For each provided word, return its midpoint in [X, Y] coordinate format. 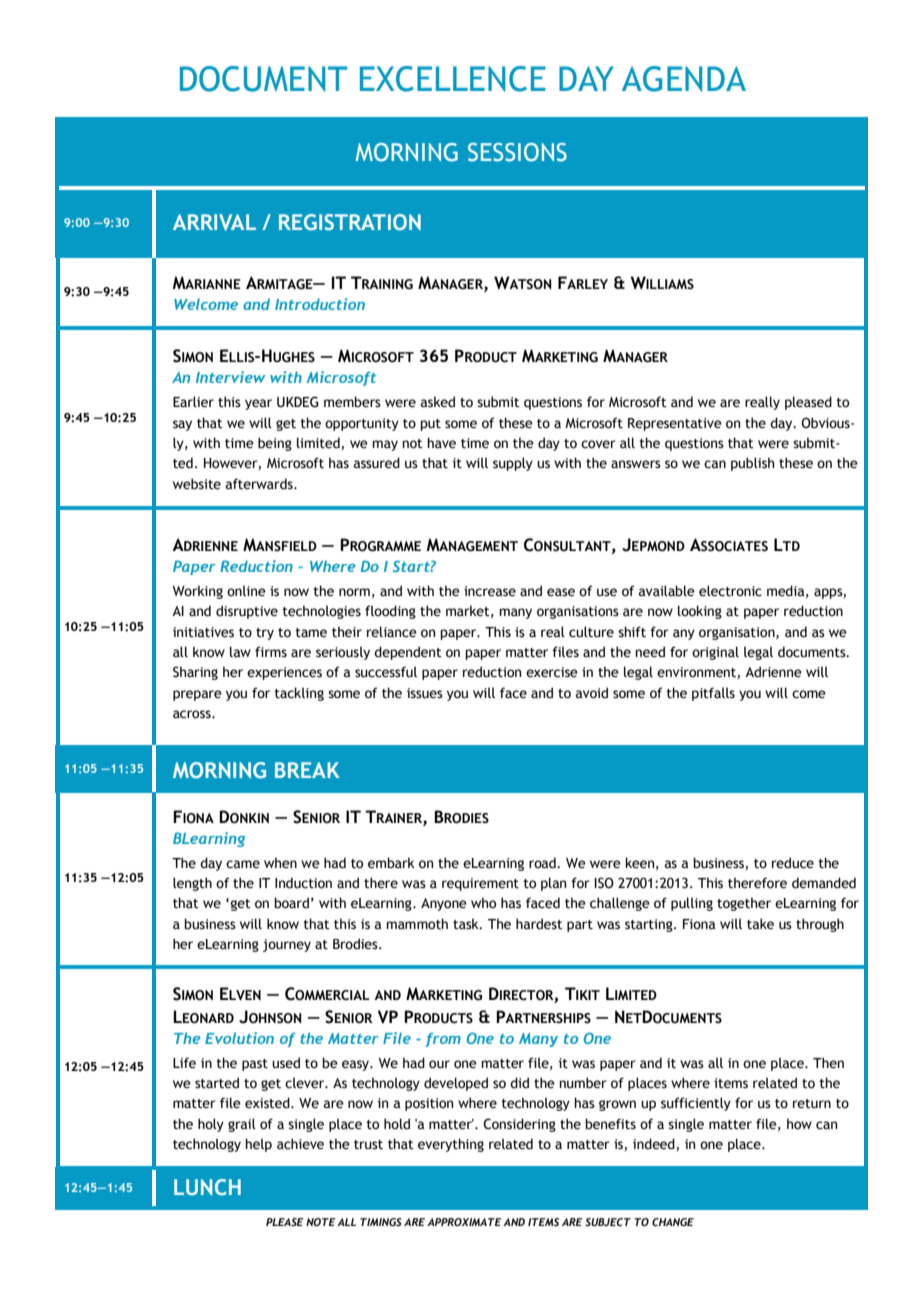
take [760, 924]
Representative [675, 424]
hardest [539, 924]
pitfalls [713, 694]
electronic [730, 591]
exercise [552, 672]
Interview [230, 377]
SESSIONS [517, 152]
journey [287, 945]
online [246, 591]
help [258, 1145]
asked [438, 402]
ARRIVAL [214, 222]
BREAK [307, 770]
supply [513, 464]
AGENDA [684, 79]
